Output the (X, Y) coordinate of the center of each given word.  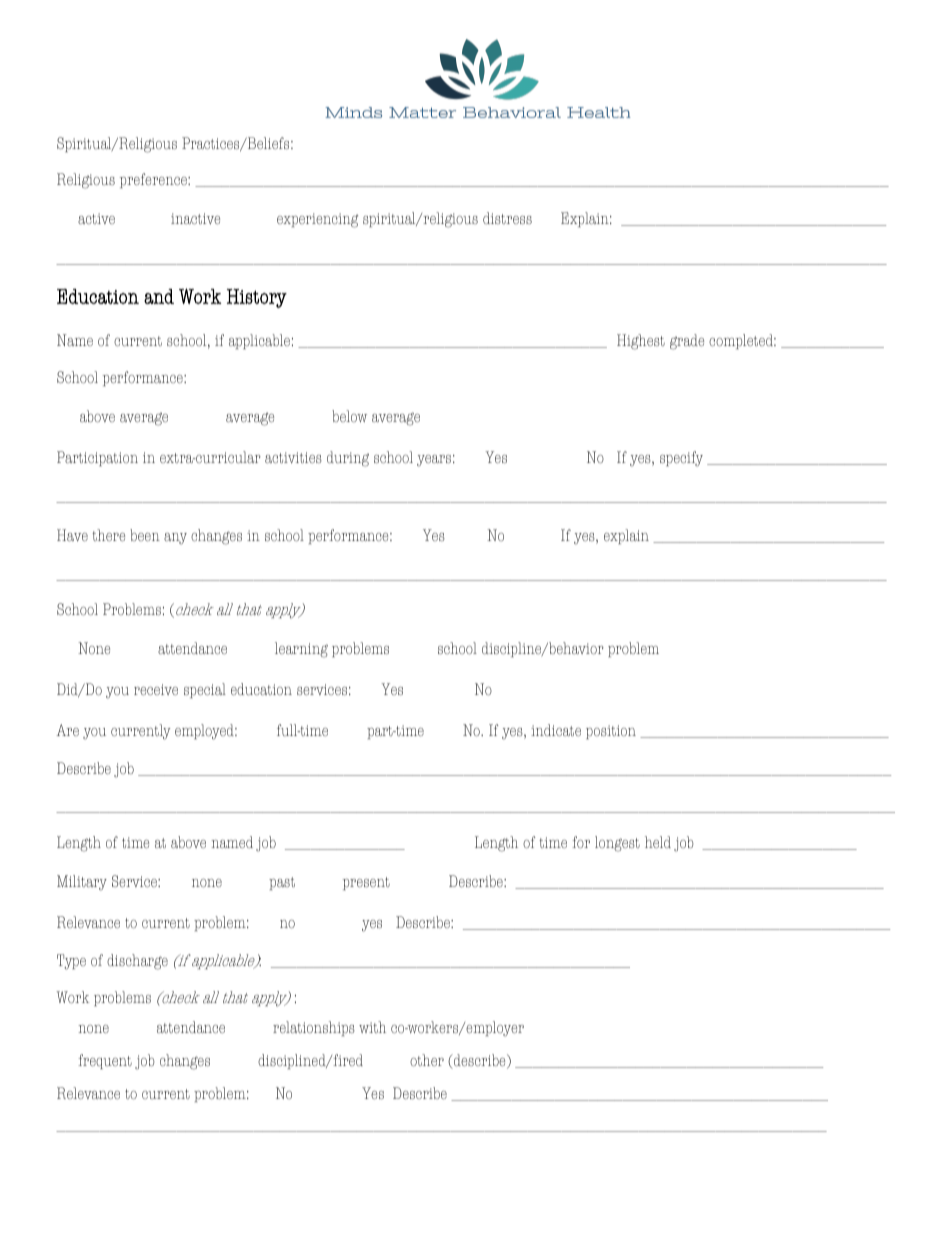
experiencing (317, 220)
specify (681, 459)
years (434, 461)
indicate (556, 730)
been (145, 535)
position (611, 732)
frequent (105, 1061)
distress (507, 218)
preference (154, 180)
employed (205, 732)
